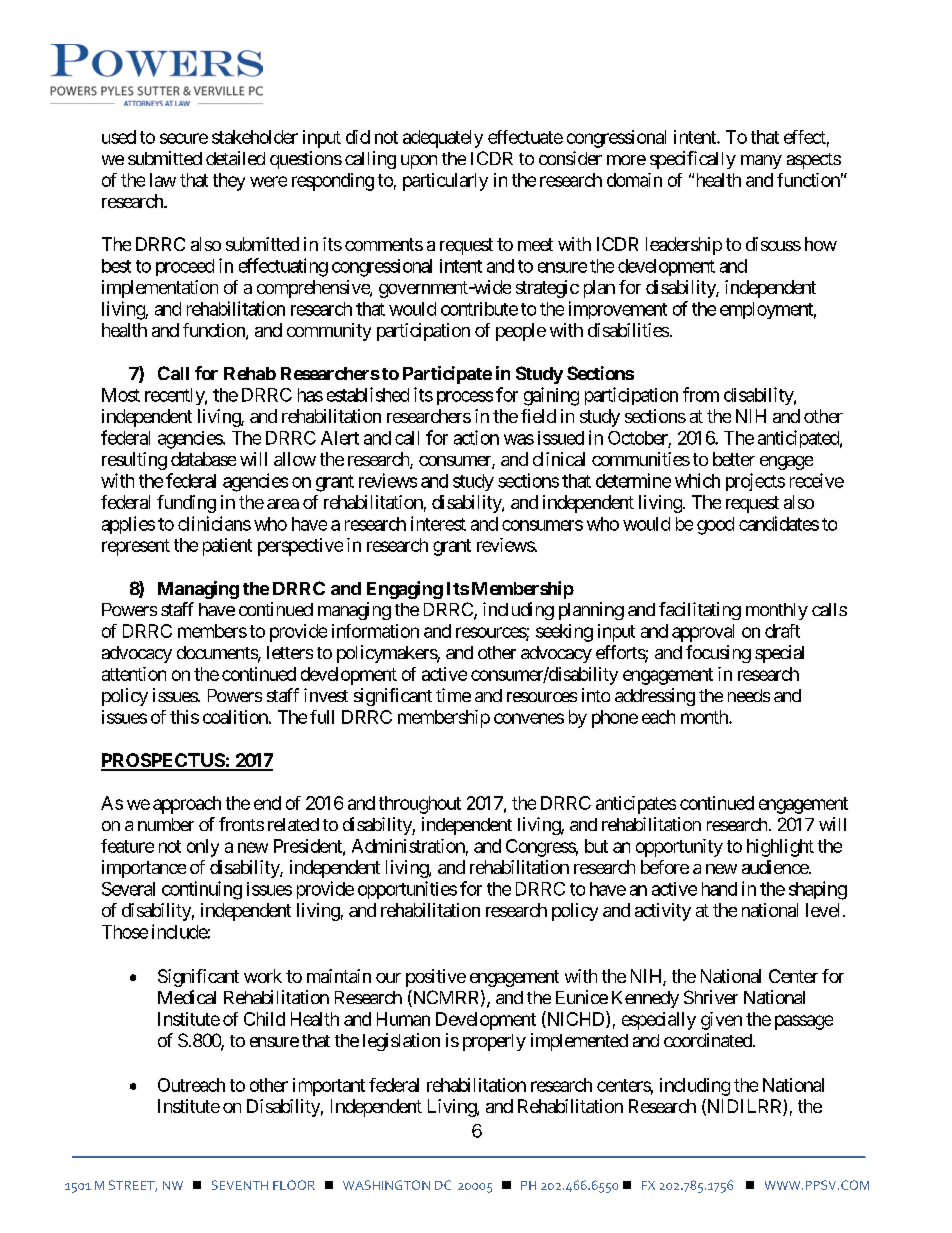  Describe the element at coordinates (386, 1185) in the screenshot. I see `WASHINGTON` at that location.
